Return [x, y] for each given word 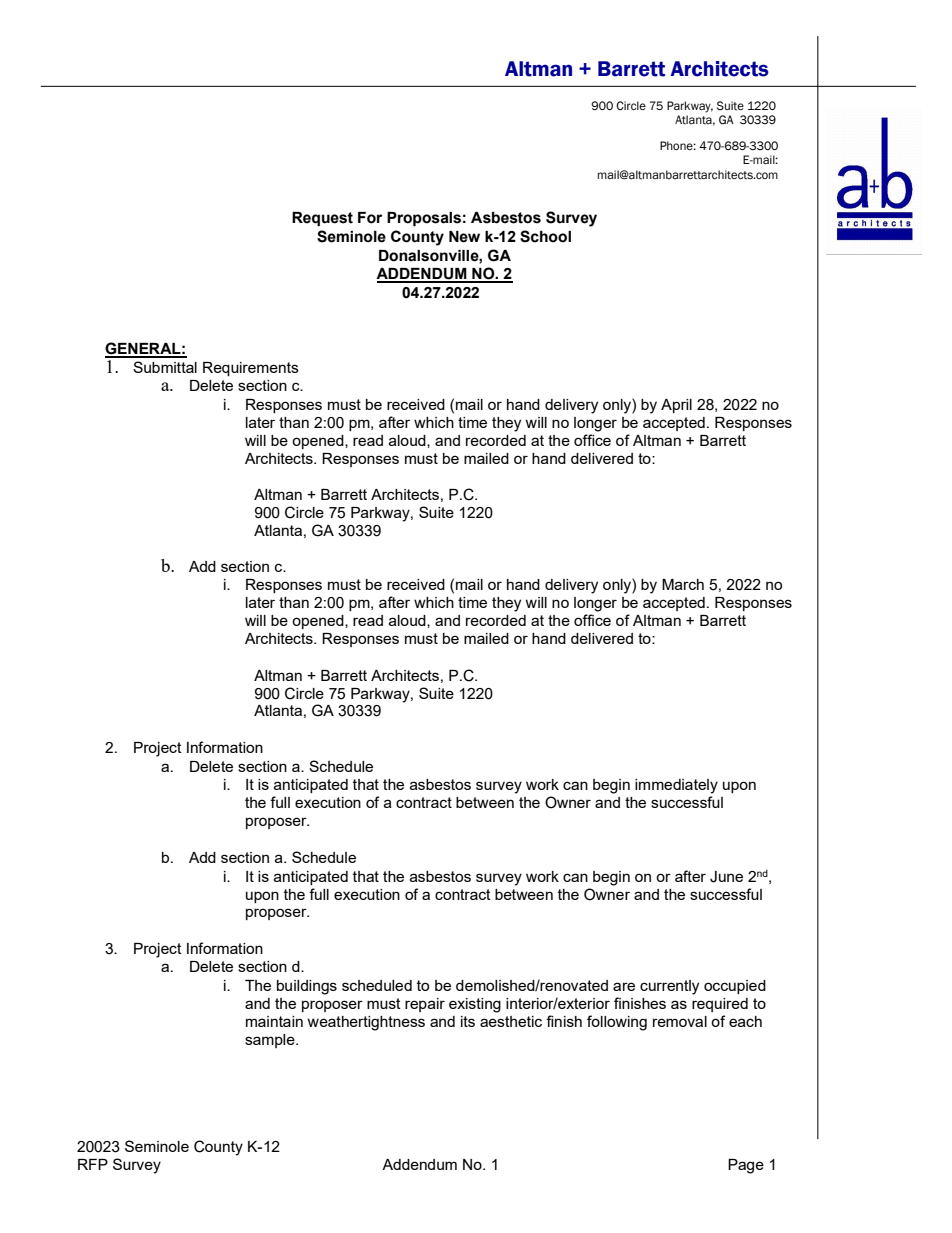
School [545, 236]
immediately [676, 786]
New [464, 237]
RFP [93, 1164]
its [468, 1021]
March [683, 584]
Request [322, 219]
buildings [307, 987]
